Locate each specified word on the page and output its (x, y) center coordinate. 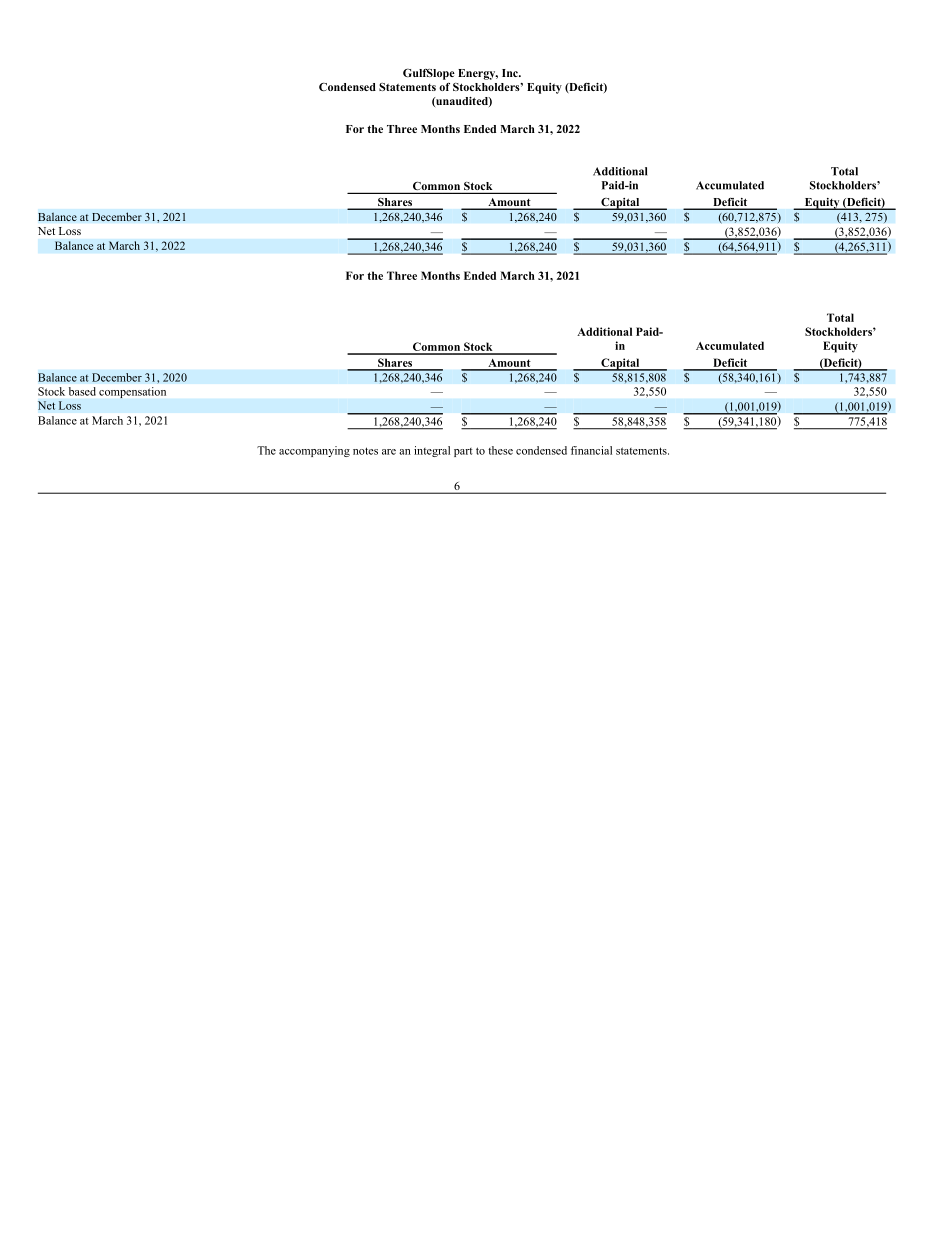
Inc (511, 73)
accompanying (314, 451)
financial (591, 450)
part (463, 452)
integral (432, 451)
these (500, 450)
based (82, 391)
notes (365, 451)
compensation (132, 392)
